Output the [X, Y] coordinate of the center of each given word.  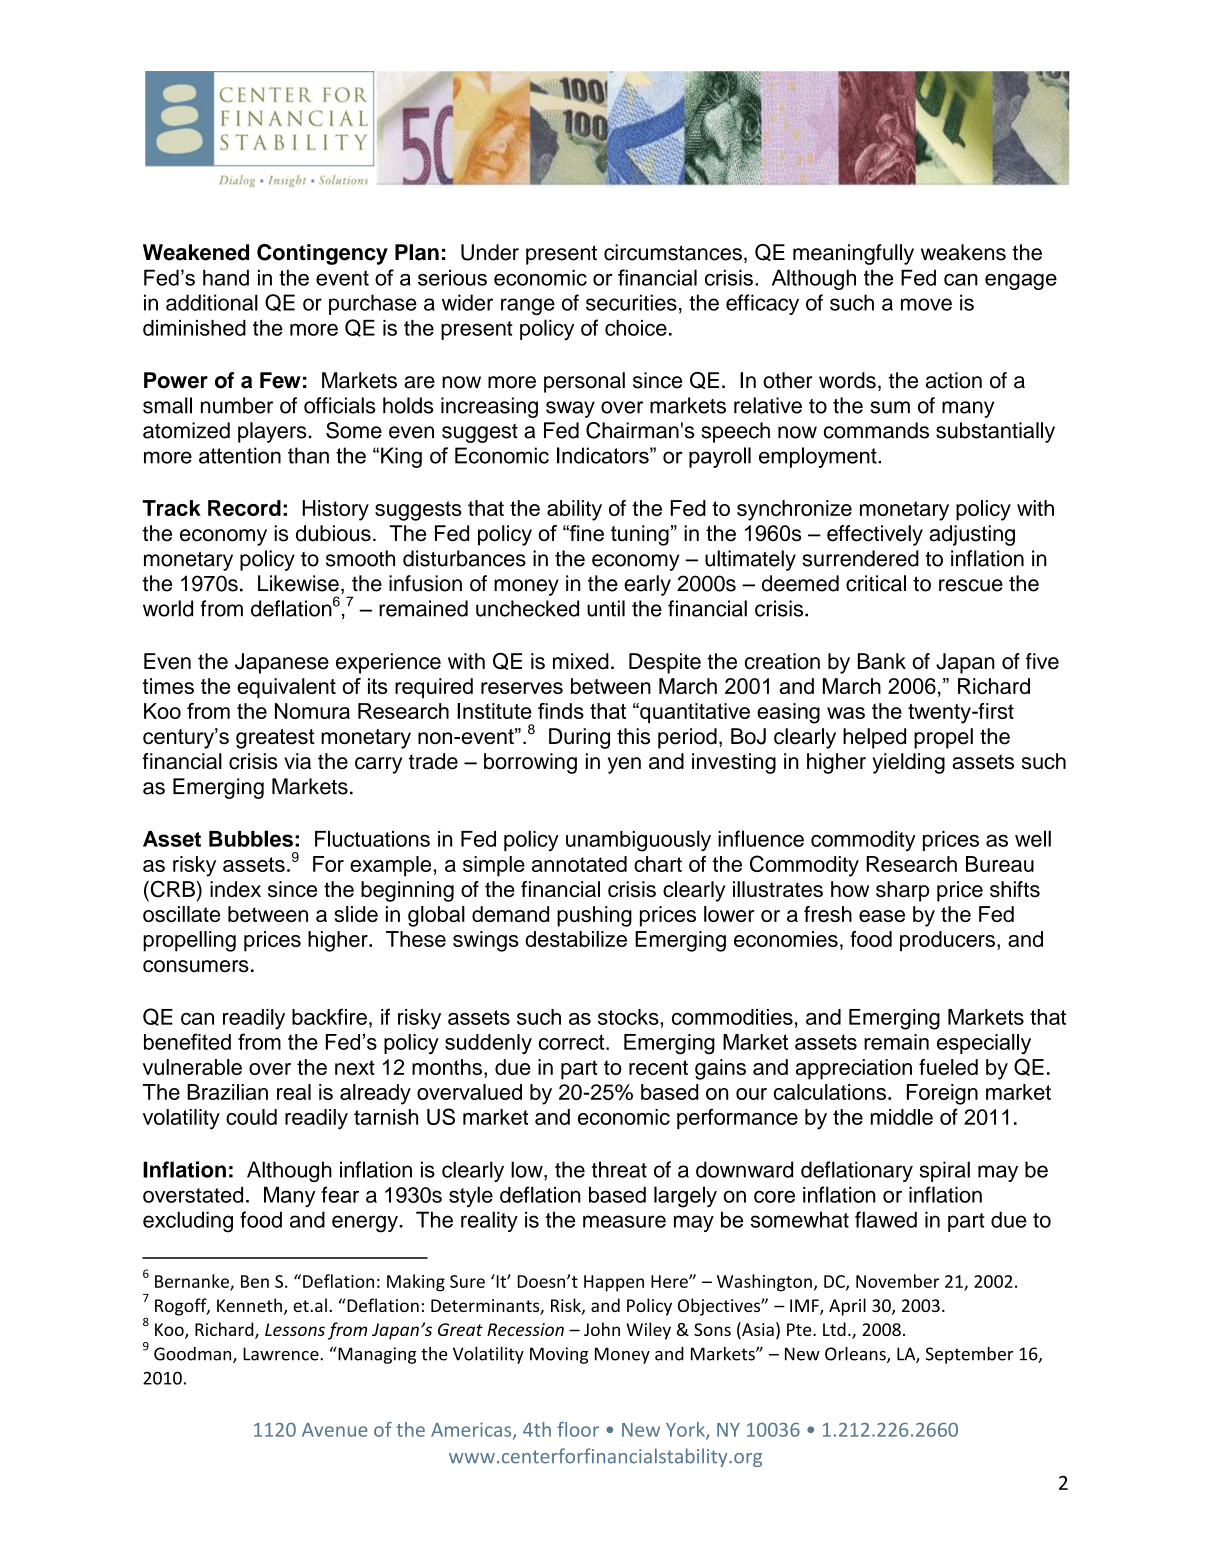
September [970, 1355]
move [926, 304]
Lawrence [282, 1354]
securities [631, 302]
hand [226, 277]
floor [578, 1429]
